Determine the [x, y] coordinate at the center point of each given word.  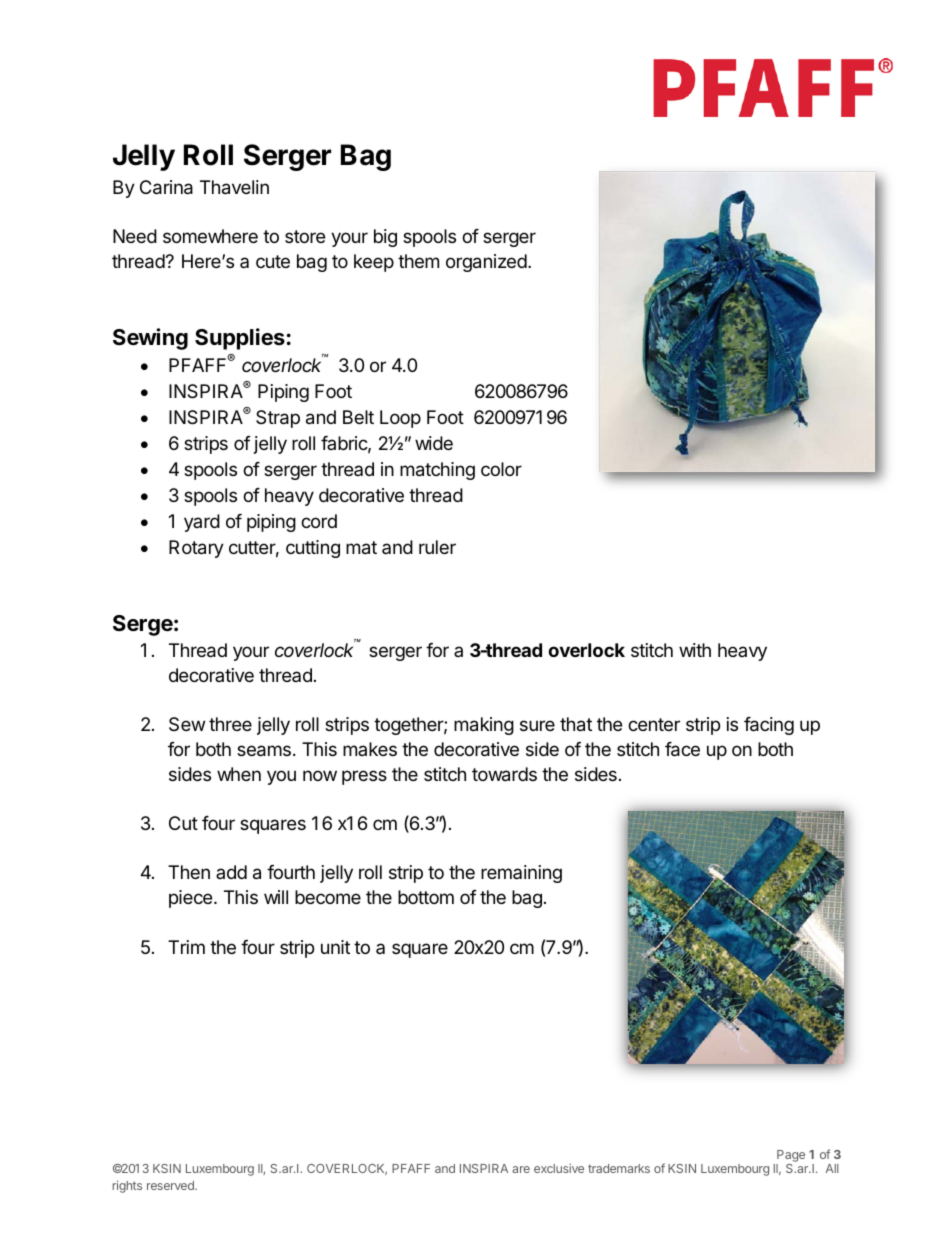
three [230, 724]
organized [486, 263]
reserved [171, 1185]
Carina [166, 187]
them [418, 261]
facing [769, 726]
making [484, 726]
